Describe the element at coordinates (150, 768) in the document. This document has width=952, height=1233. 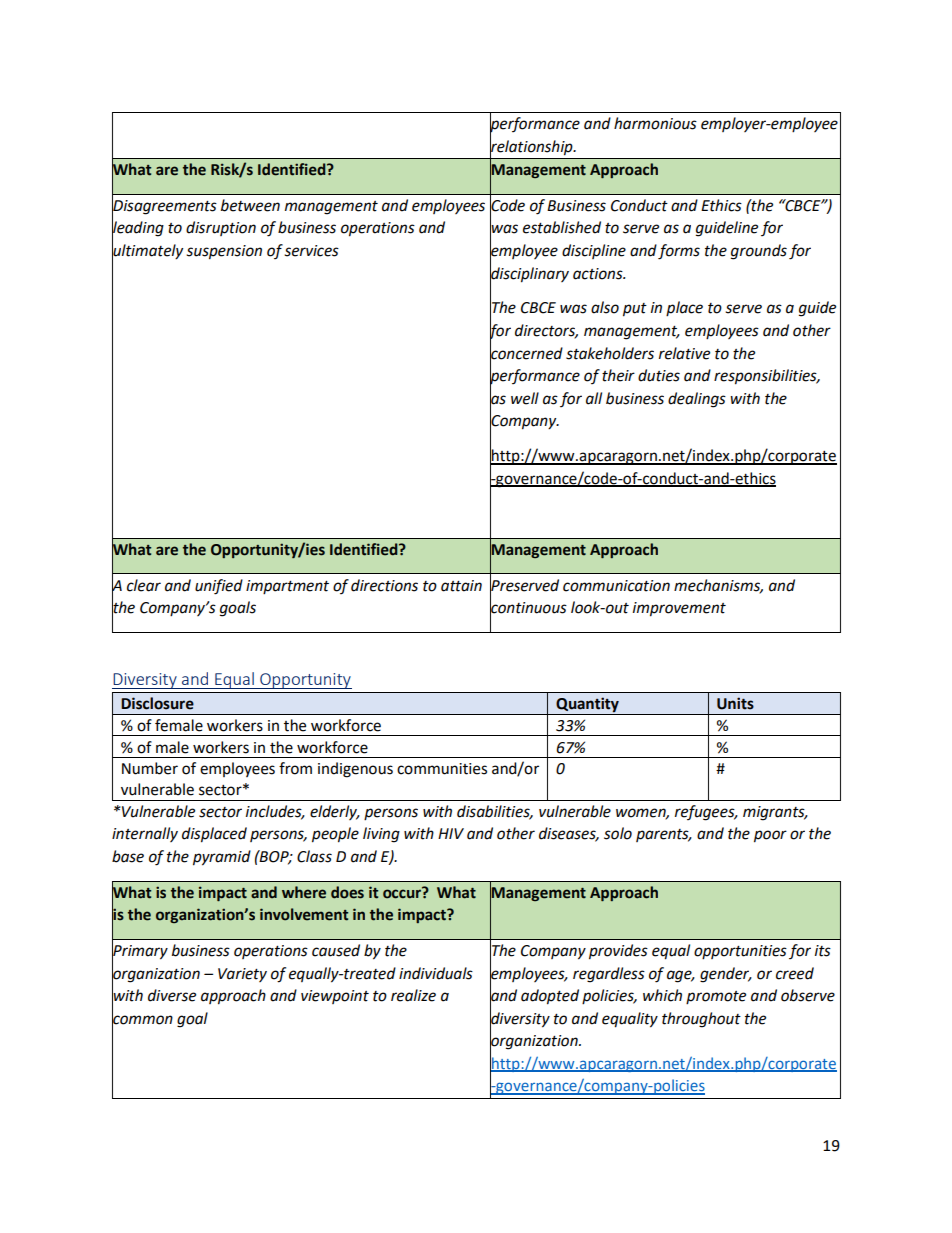
I see `Number` at that location.
